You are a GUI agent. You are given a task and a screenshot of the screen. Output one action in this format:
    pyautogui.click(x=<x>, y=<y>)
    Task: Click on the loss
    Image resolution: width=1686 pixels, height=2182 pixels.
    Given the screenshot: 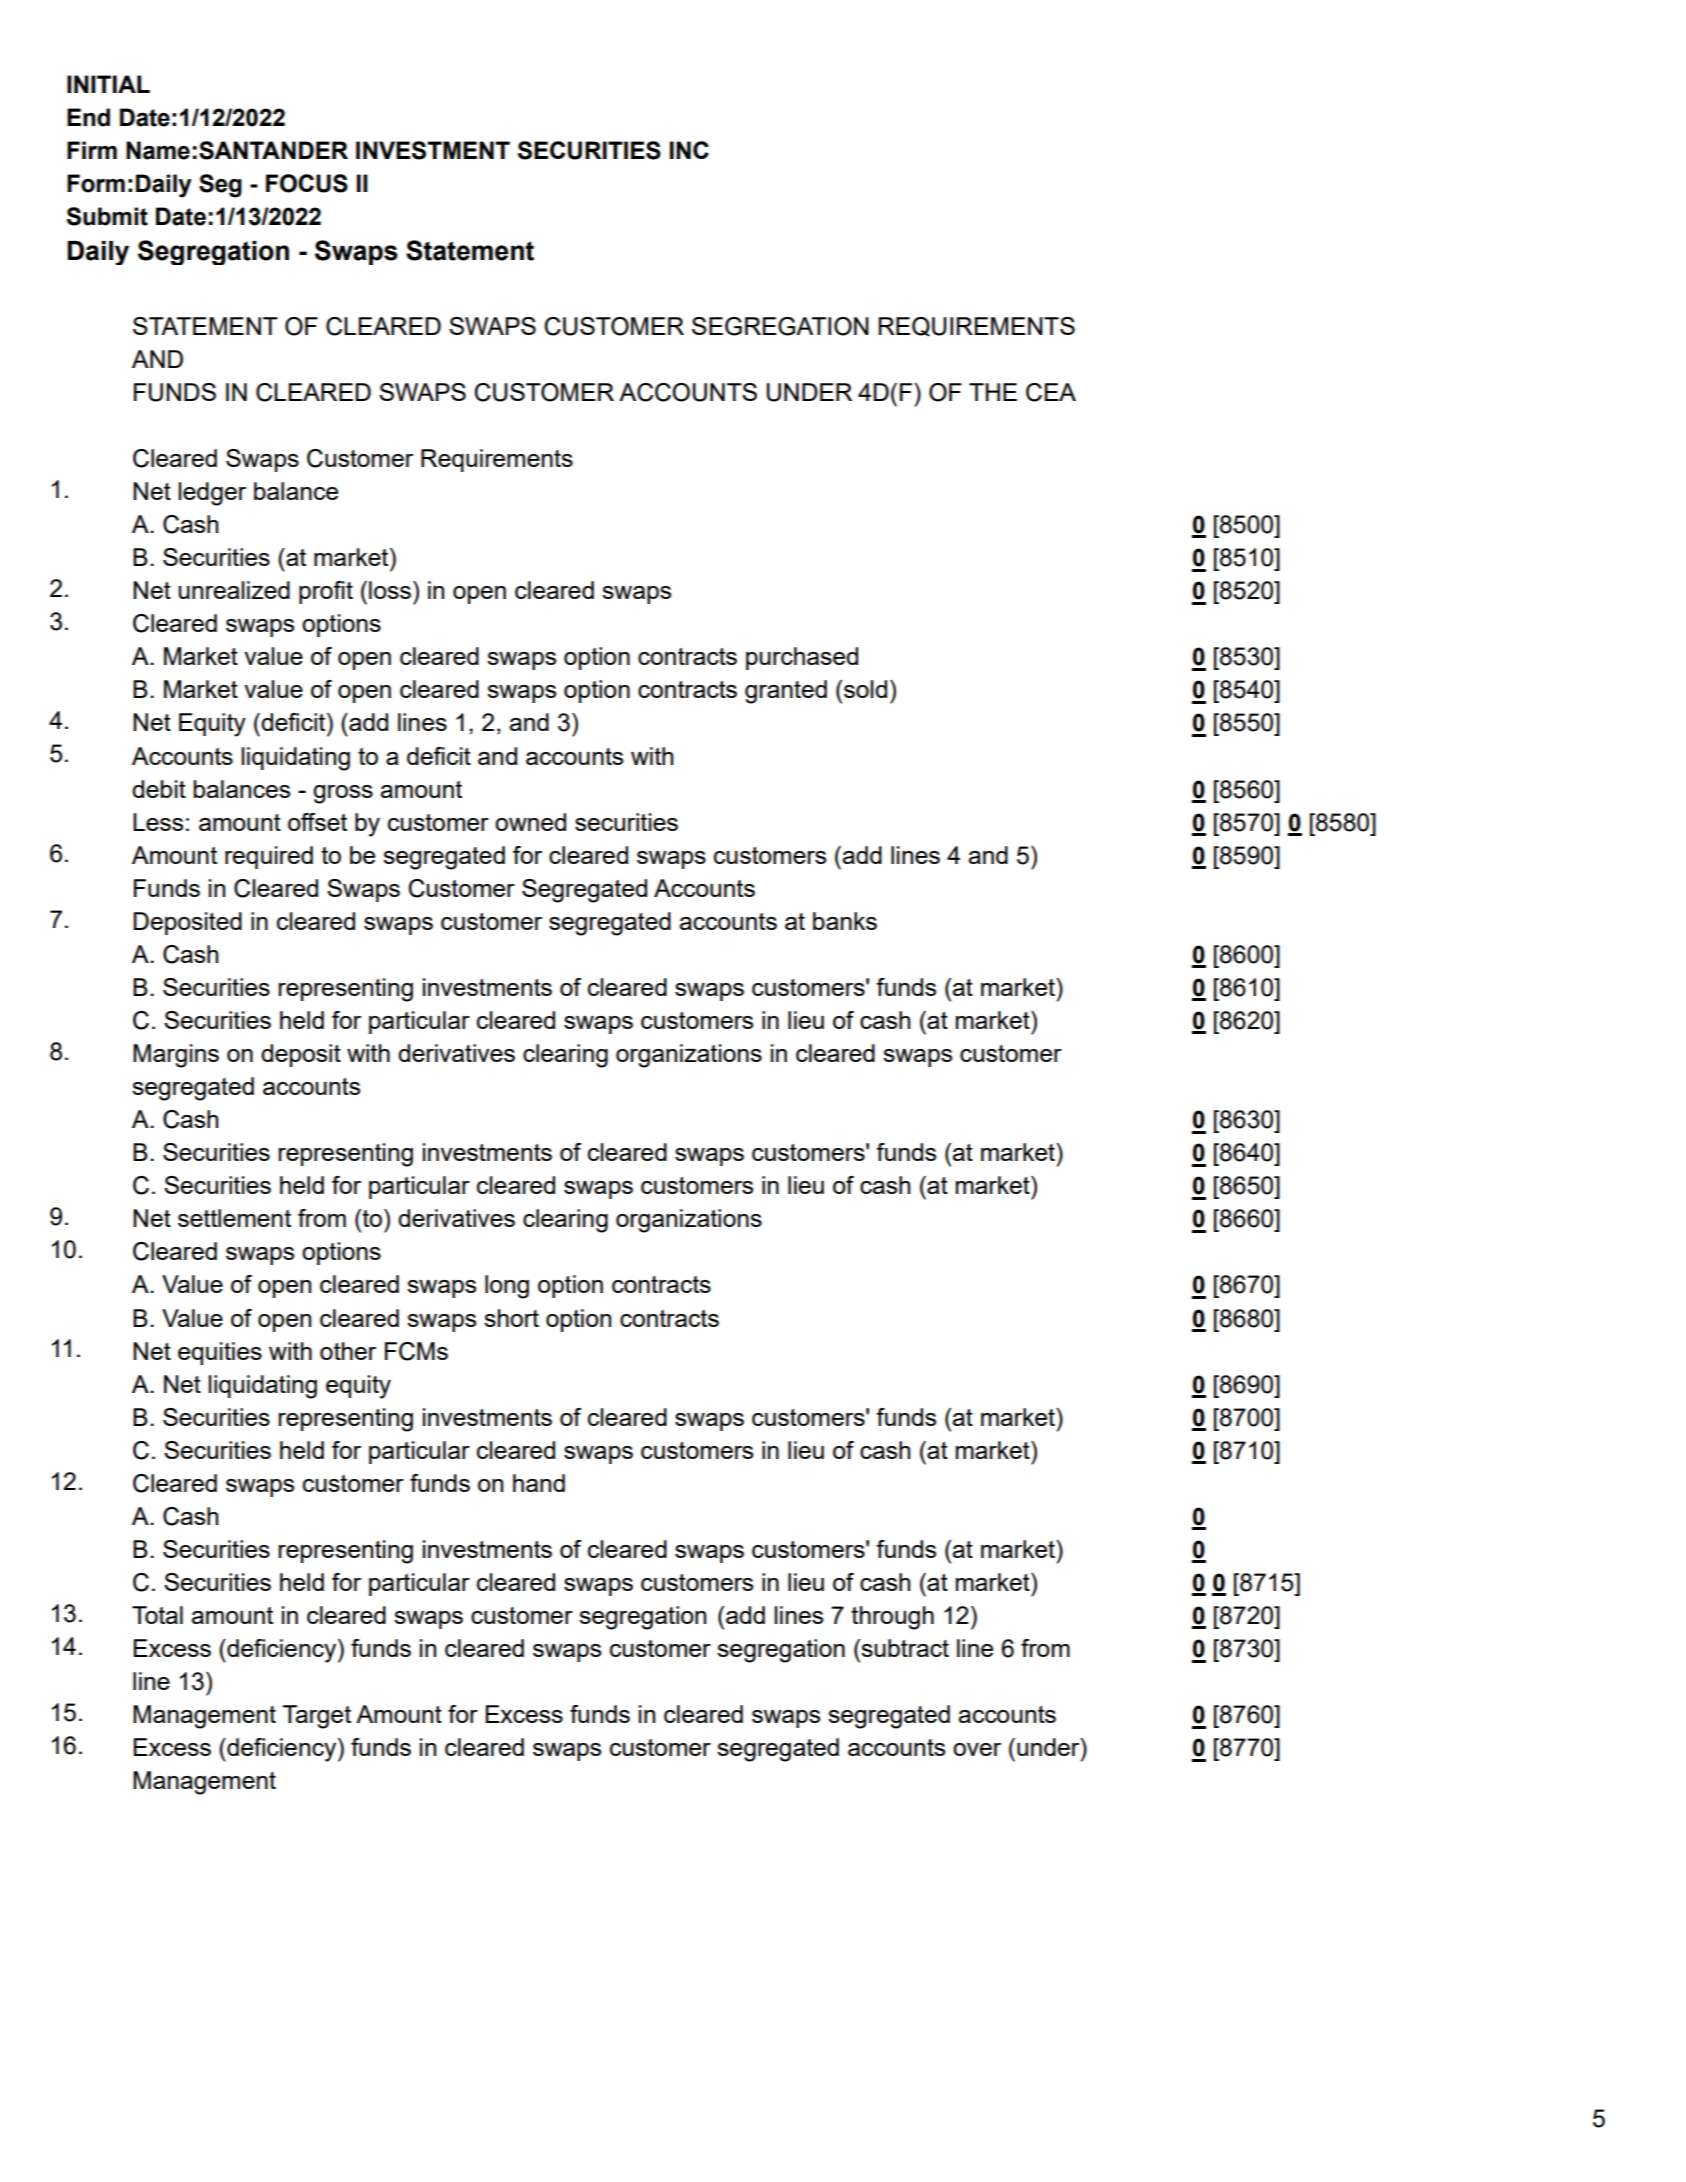 What is the action you would take?
    pyautogui.click(x=390, y=590)
